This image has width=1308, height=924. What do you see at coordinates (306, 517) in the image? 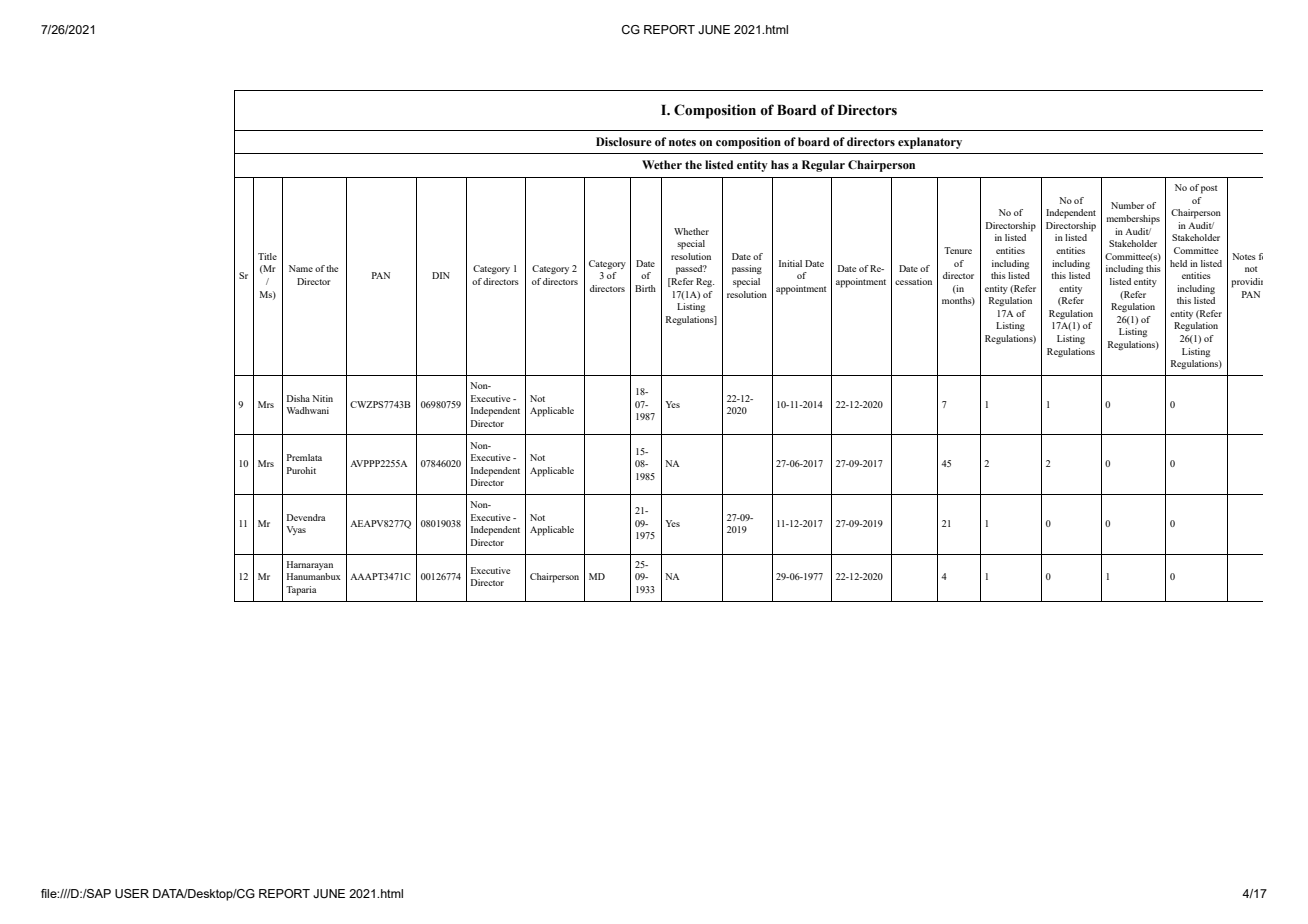
I see `Devendra` at bounding box center [306, 517].
